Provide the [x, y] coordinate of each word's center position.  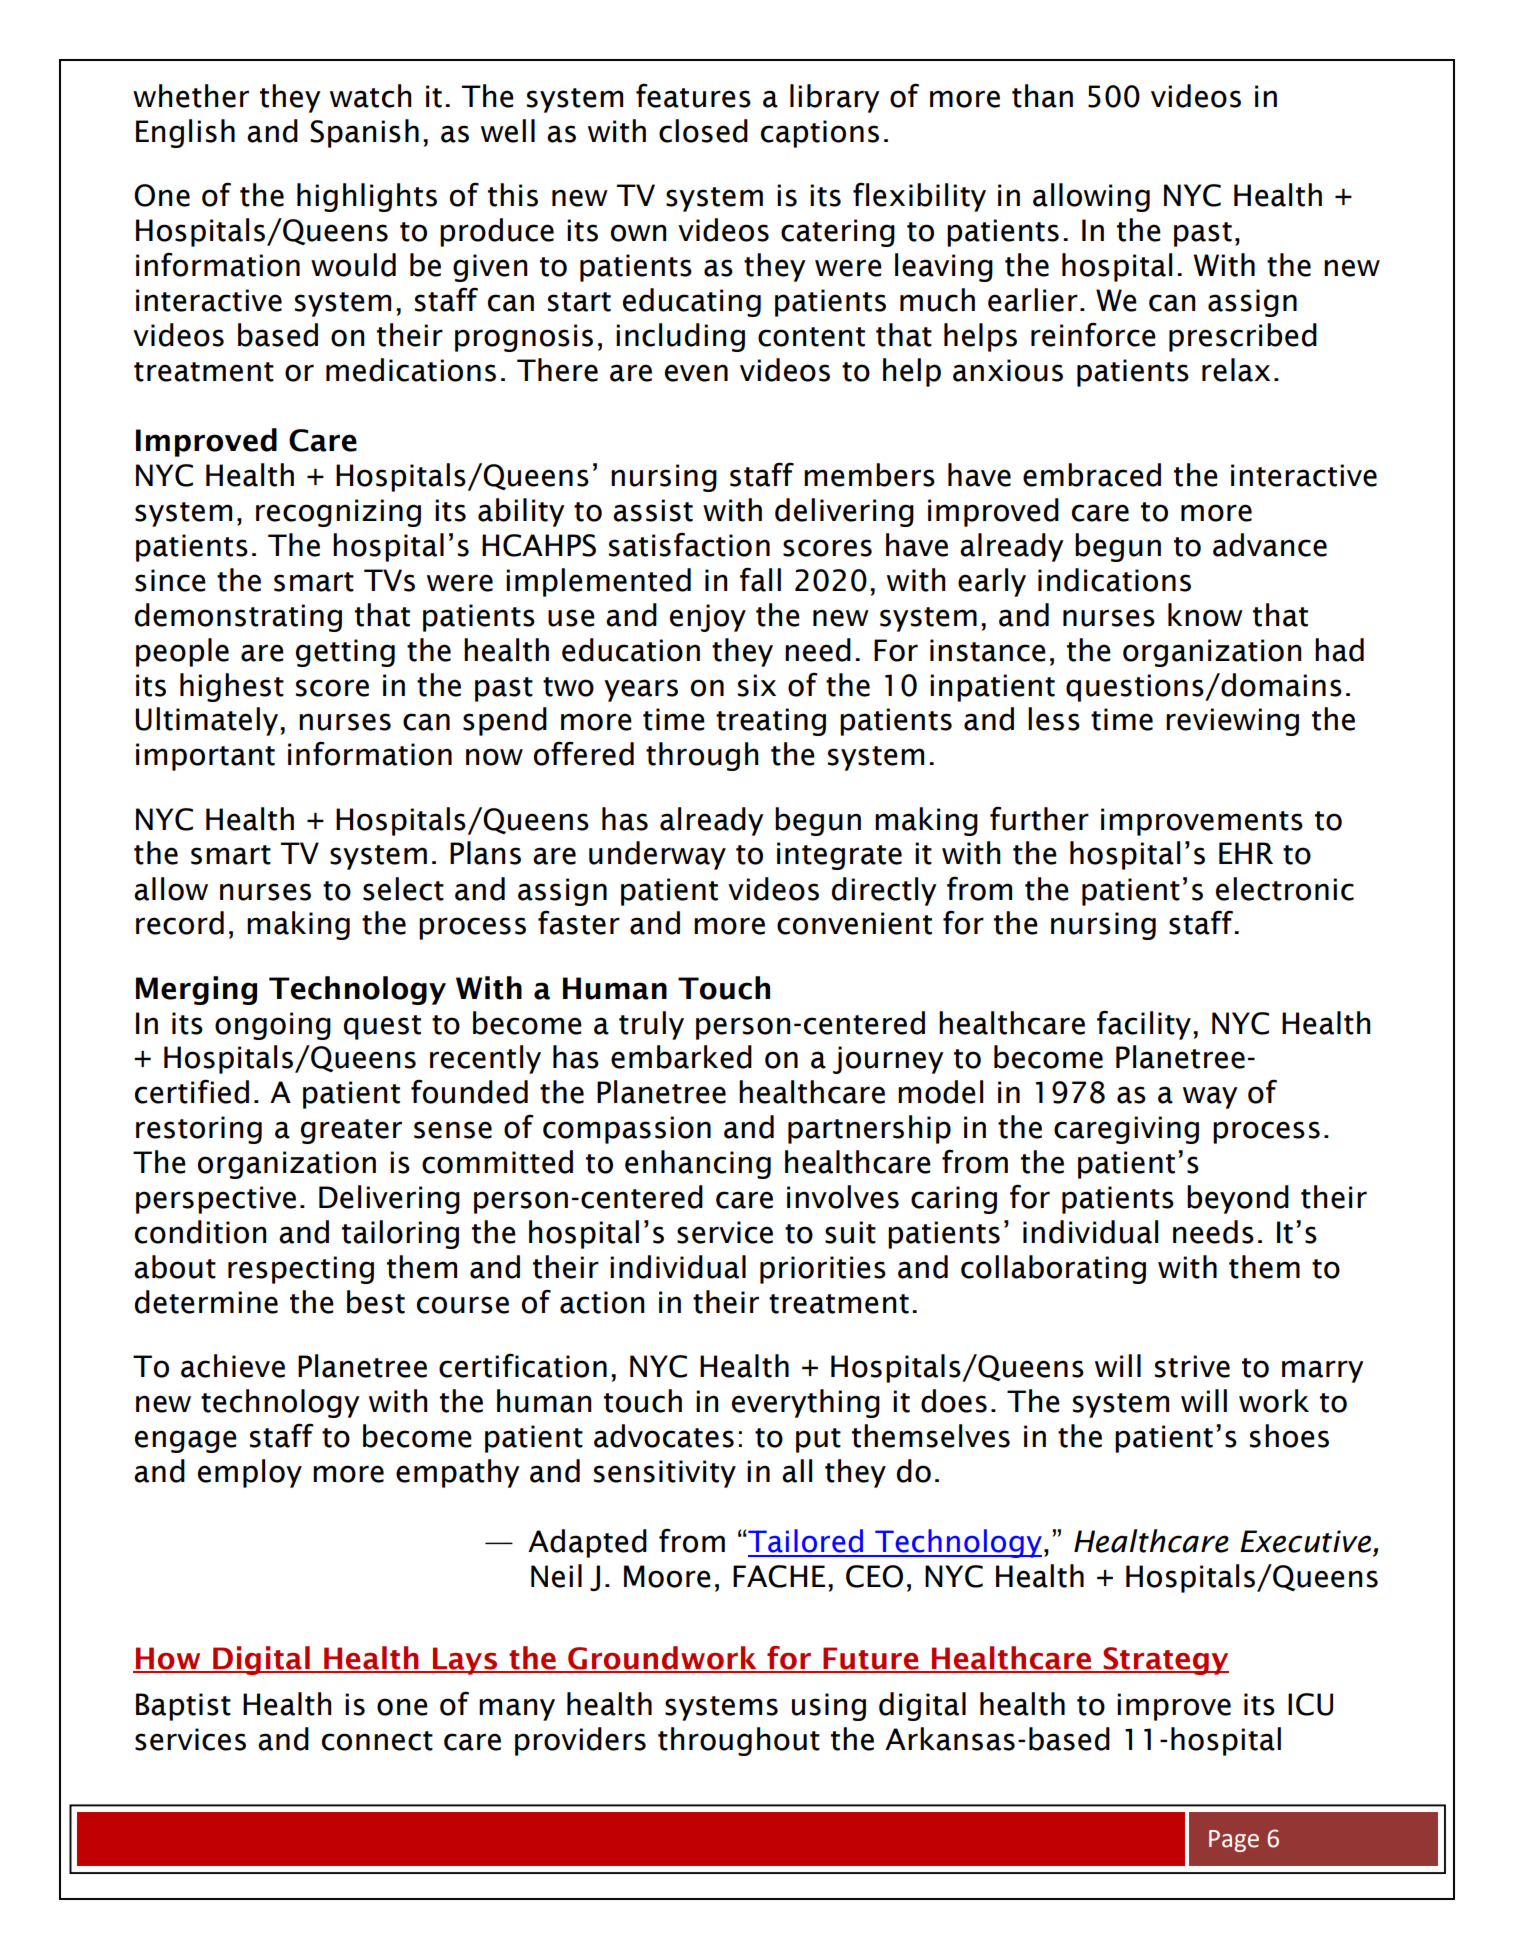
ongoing [273, 1026]
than [1042, 96]
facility [1144, 1025]
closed [703, 131]
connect [377, 1741]
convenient [854, 923]
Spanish [364, 133]
